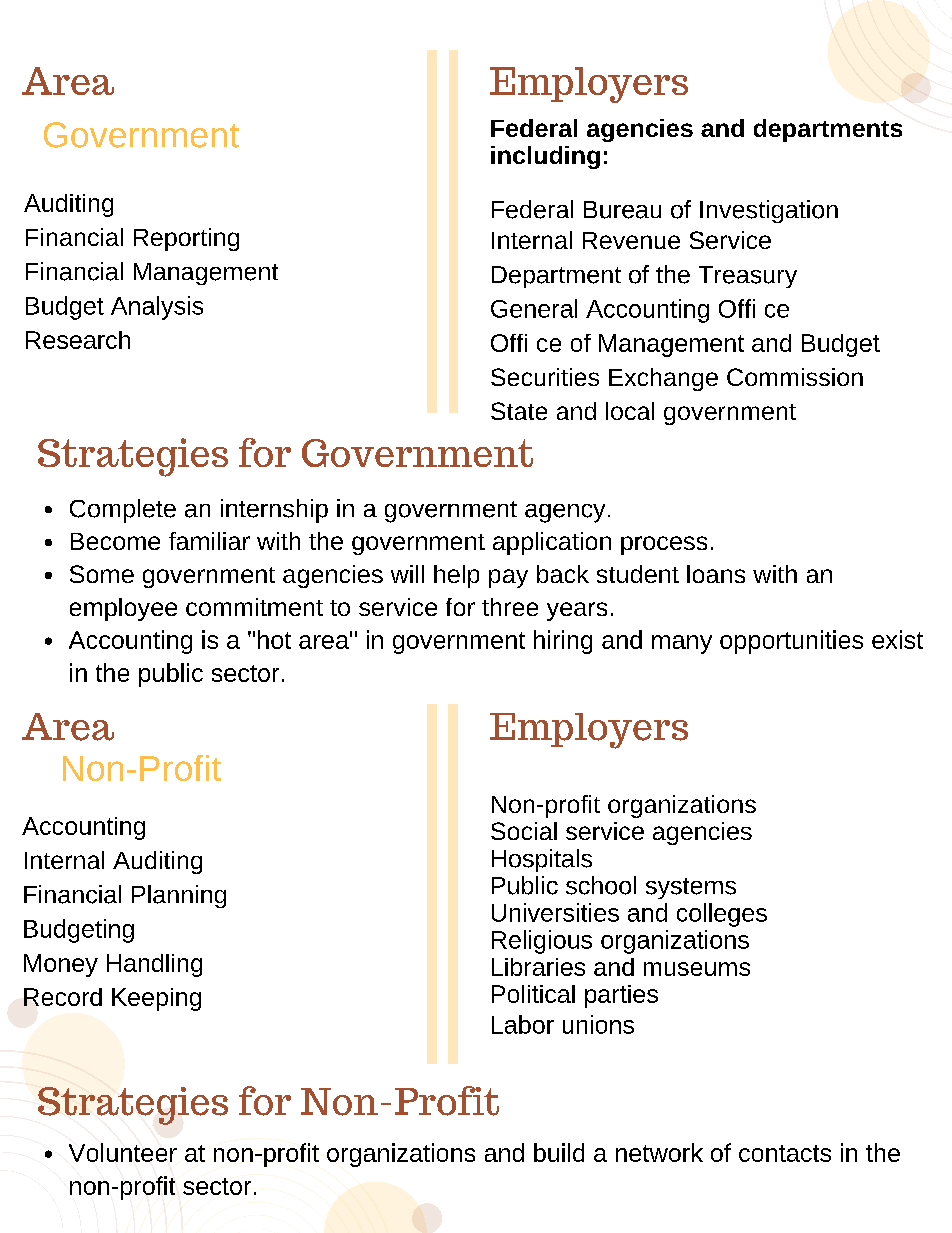 The width and height of the document is (952, 1233). I want to click on opportunities, so click(791, 642).
